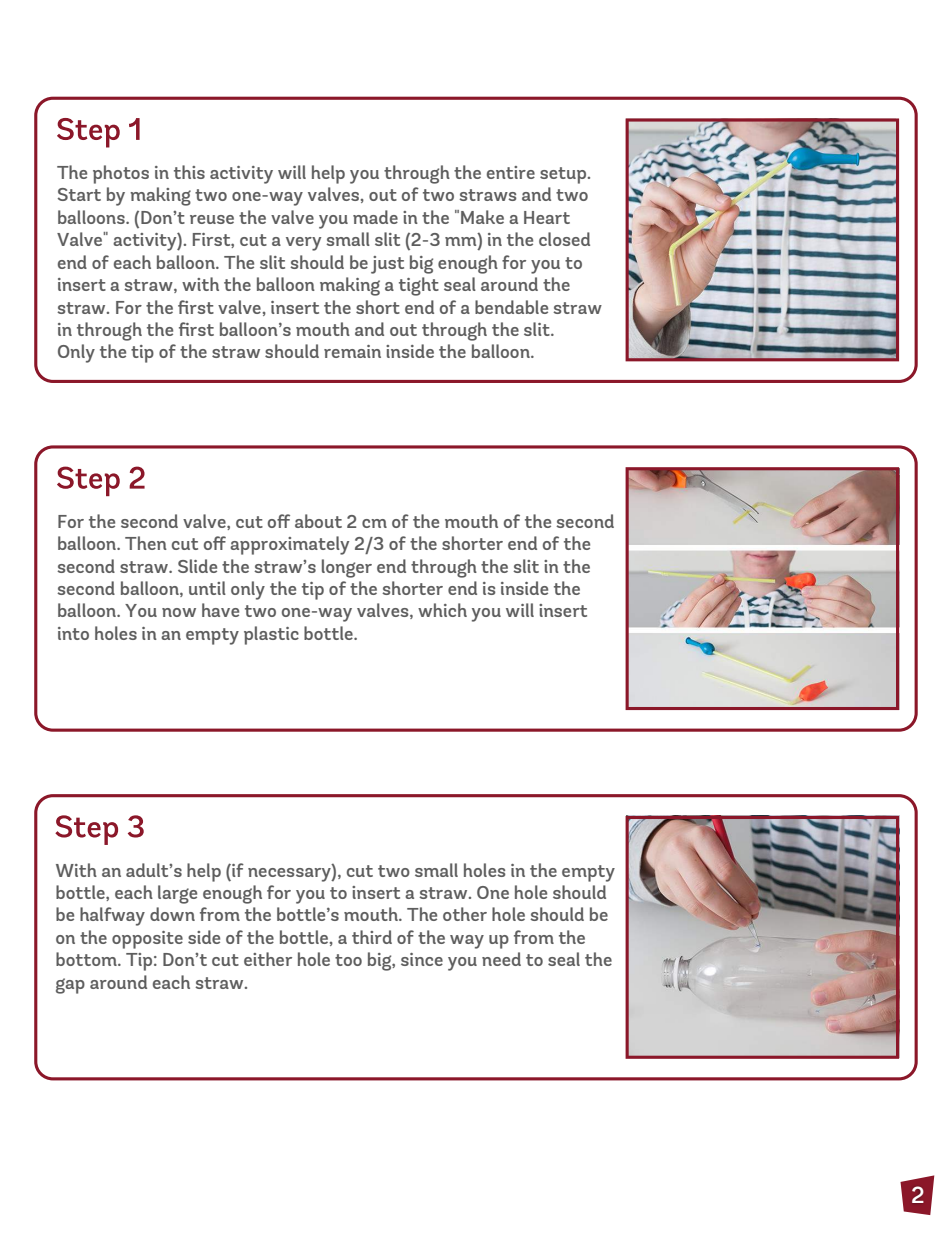  What do you see at coordinates (271, 635) in the screenshot?
I see `plastic` at bounding box center [271, 635].
